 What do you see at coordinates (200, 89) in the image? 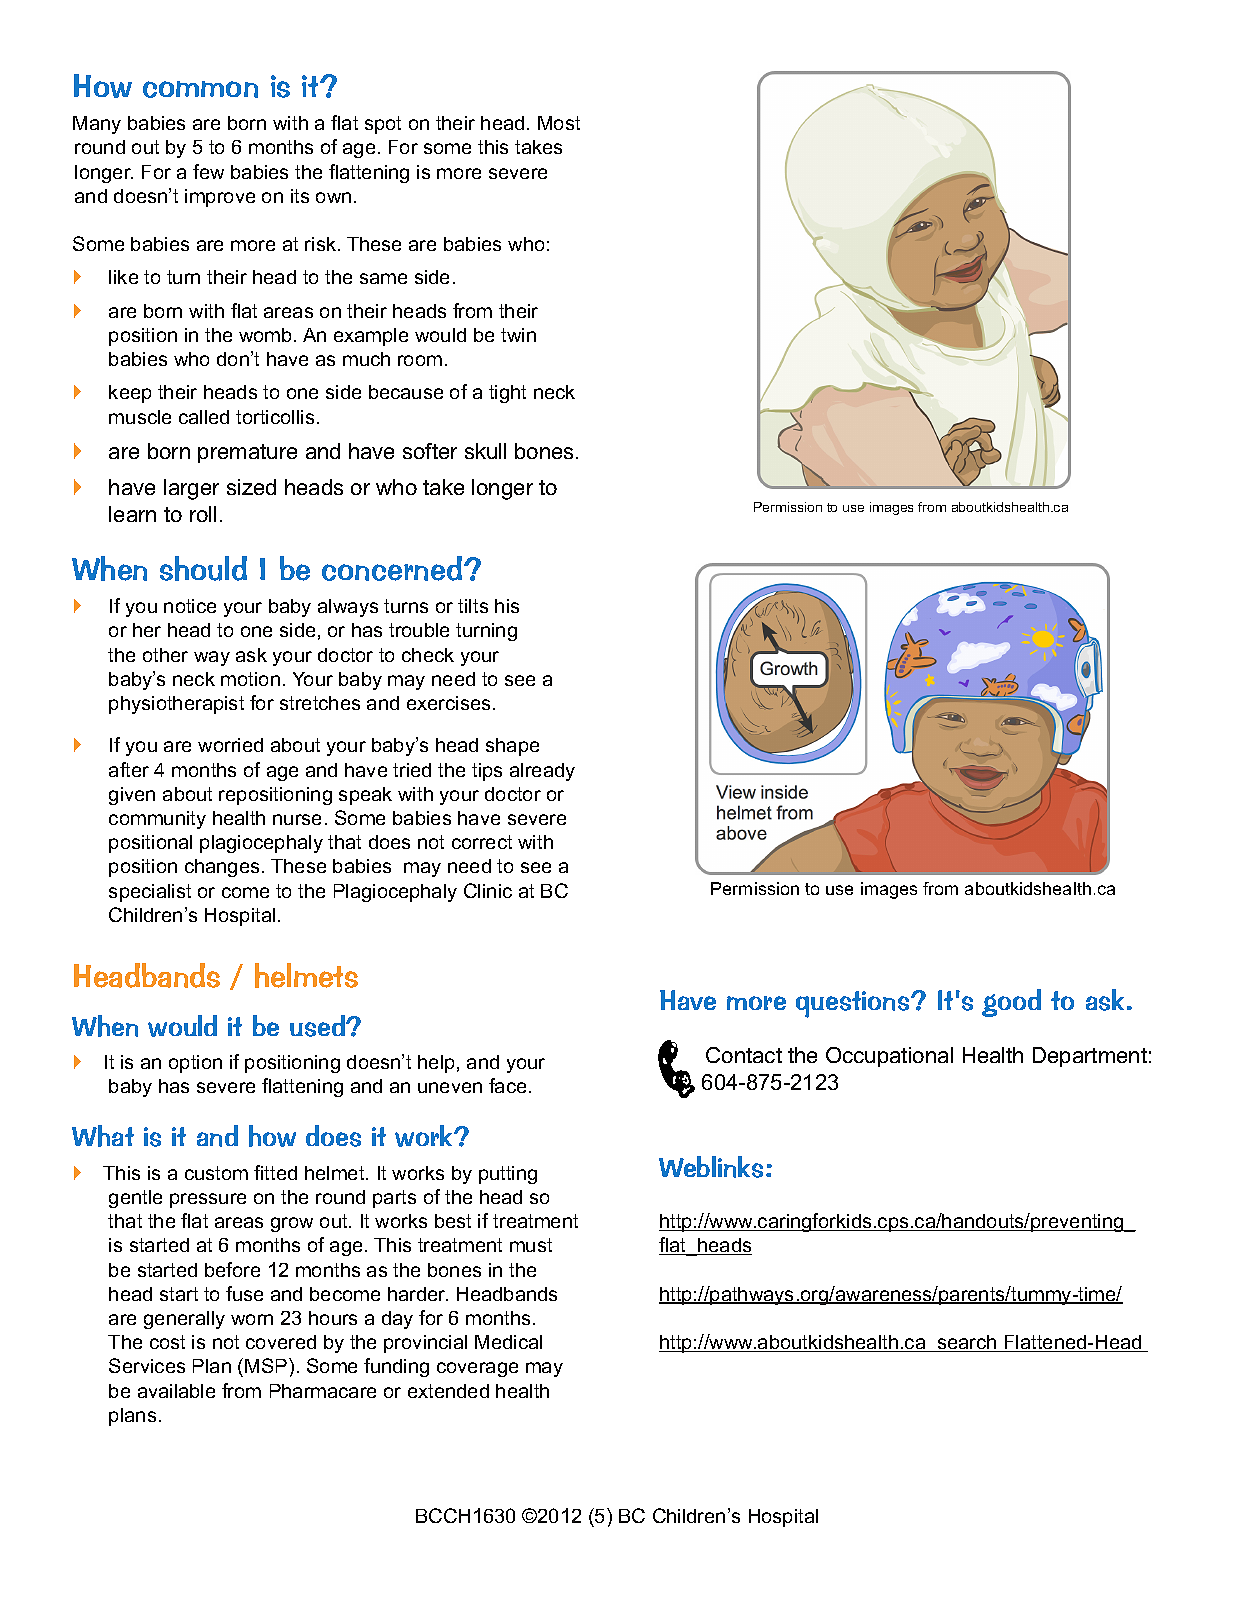
I see `common` at bounding box center [200, 89].
